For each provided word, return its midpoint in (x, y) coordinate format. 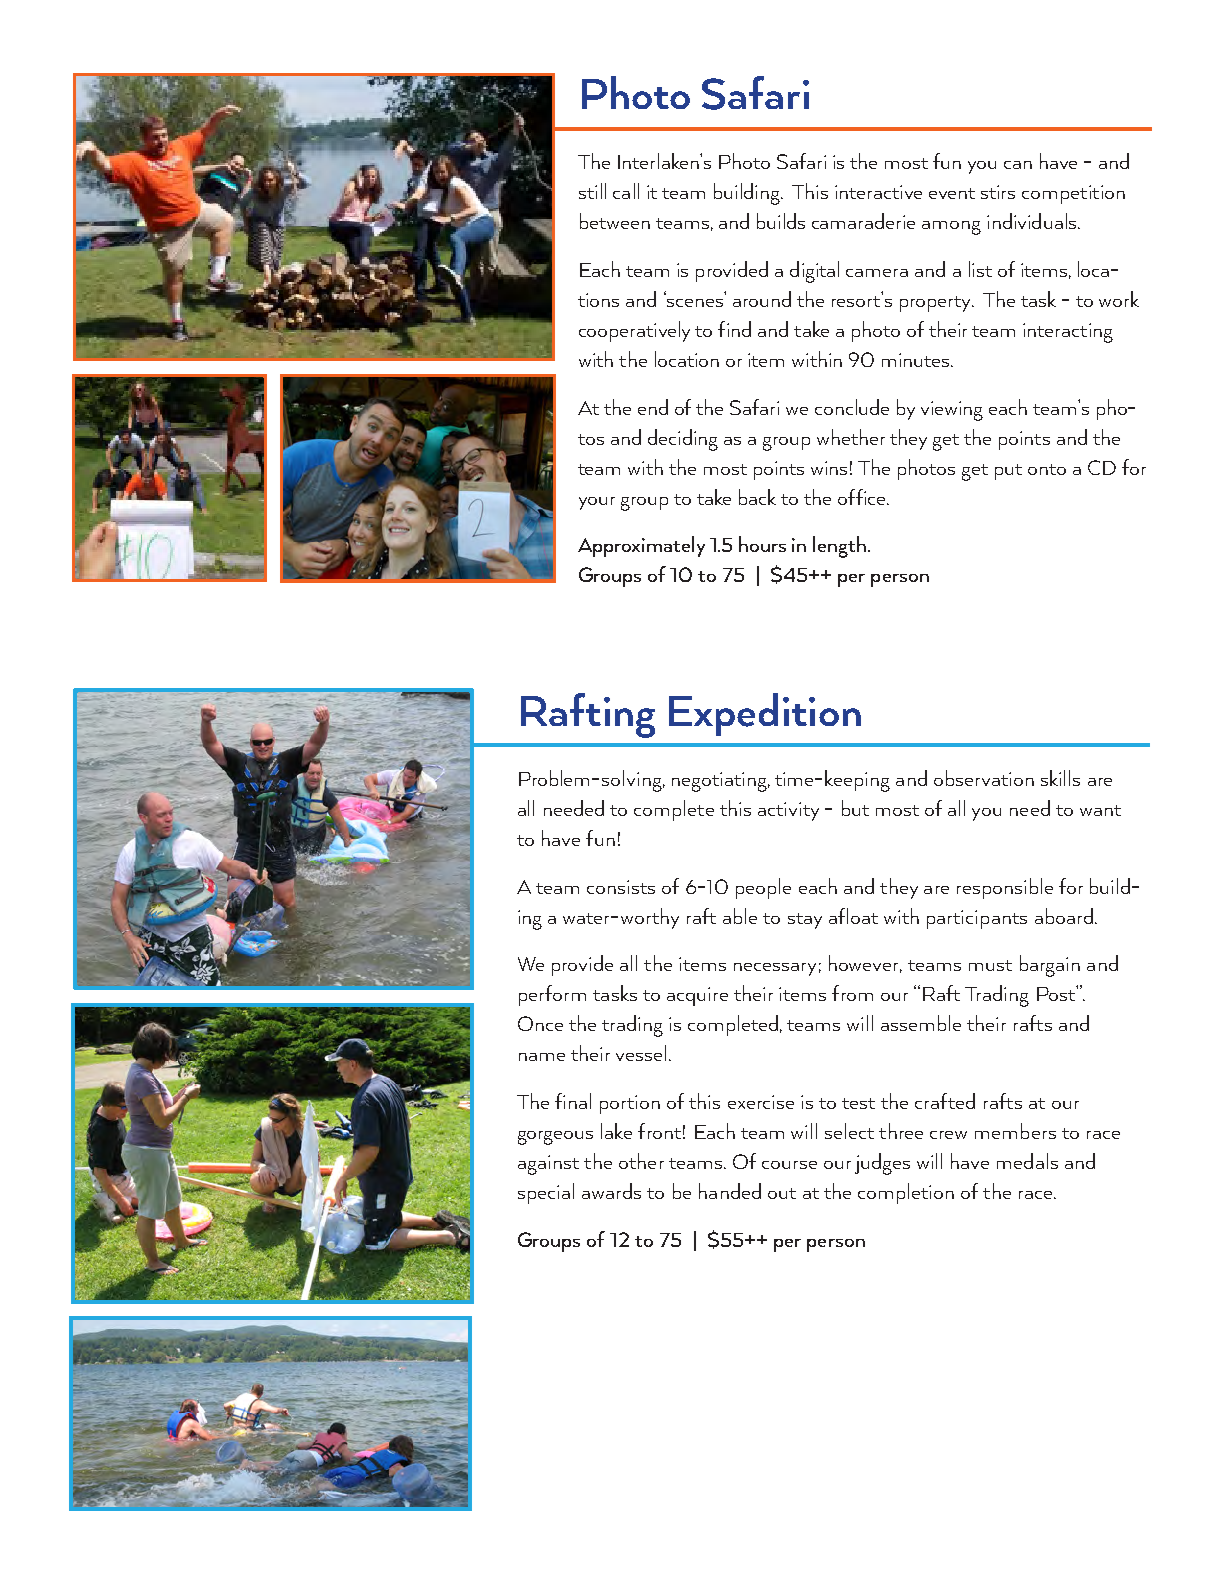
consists (621, 887)
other (641, 1161)
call (626, 191)
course (789, 1165)
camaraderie (863, 221)
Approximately (641, 546)
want (1100, 810)
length (839, 547)
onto (1047, 469)
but (855, 808)
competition (1073, 194)
